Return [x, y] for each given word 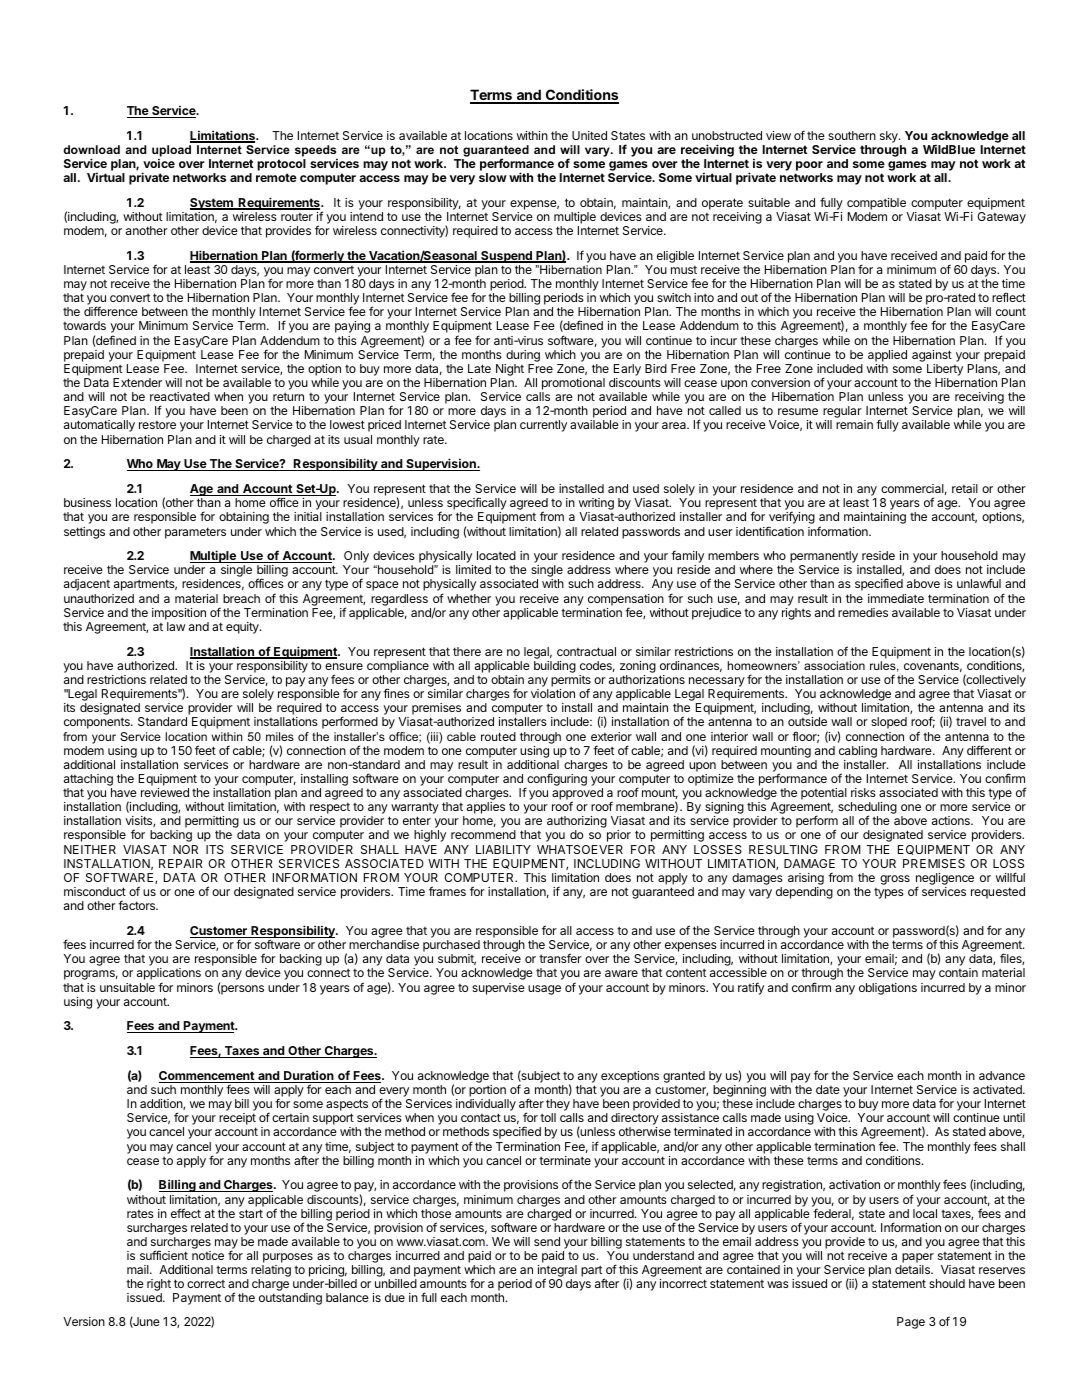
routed [498, 736]
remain [854, 424]
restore [157, 425]
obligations [888, 989]
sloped [889, 723]
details [913, 1269]
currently [543, 426]
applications [169, 975]
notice [208, 1255]
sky [890, 137]
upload [171, 152]
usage [544, 990]
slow [493, 177]
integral [557, 1272]
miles [280, 736]
